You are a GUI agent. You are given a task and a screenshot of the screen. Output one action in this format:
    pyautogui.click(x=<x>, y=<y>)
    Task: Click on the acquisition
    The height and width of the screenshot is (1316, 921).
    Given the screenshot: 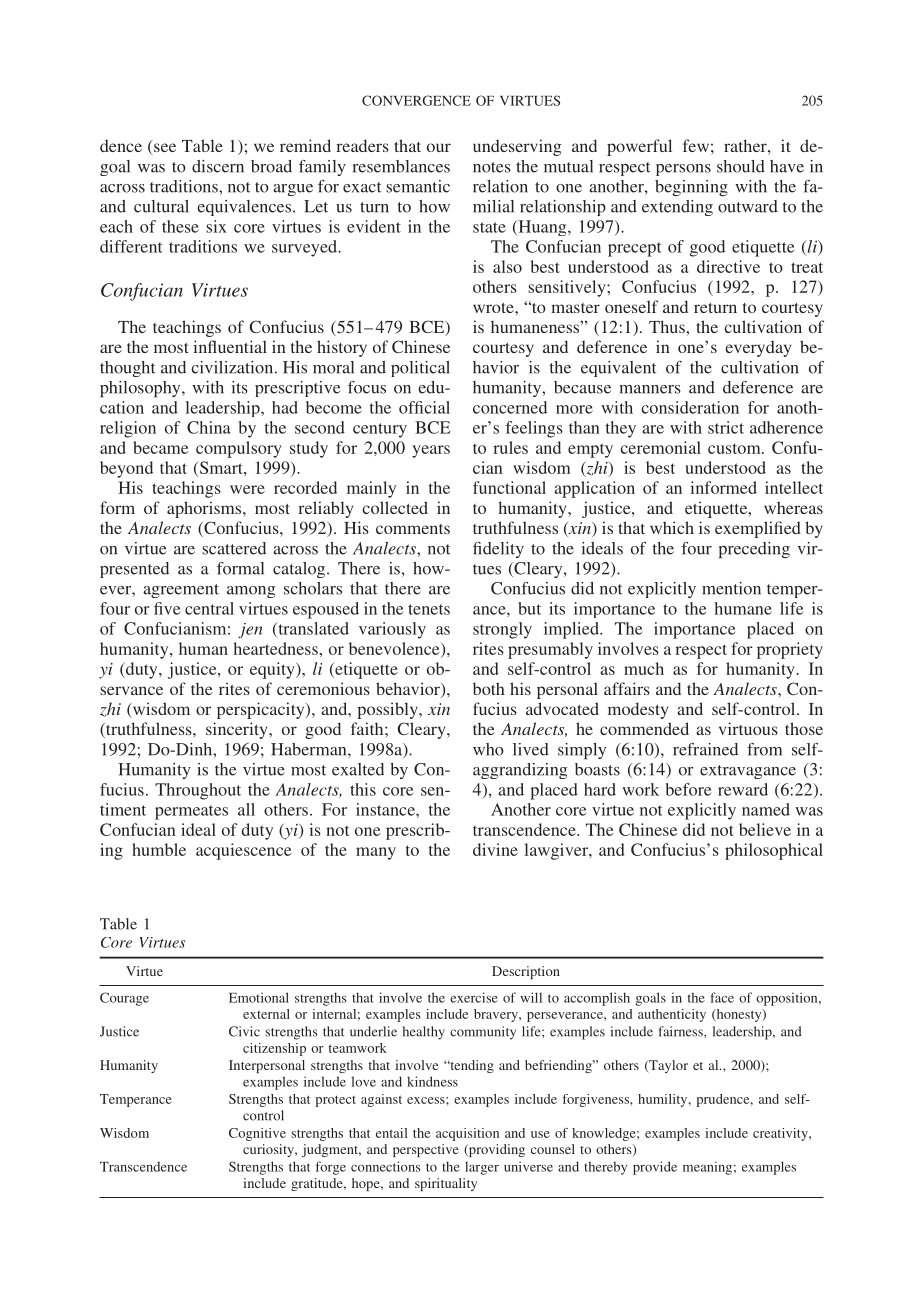 What is the action you would take?
    pyautogui.click(x=467, y=1134)
